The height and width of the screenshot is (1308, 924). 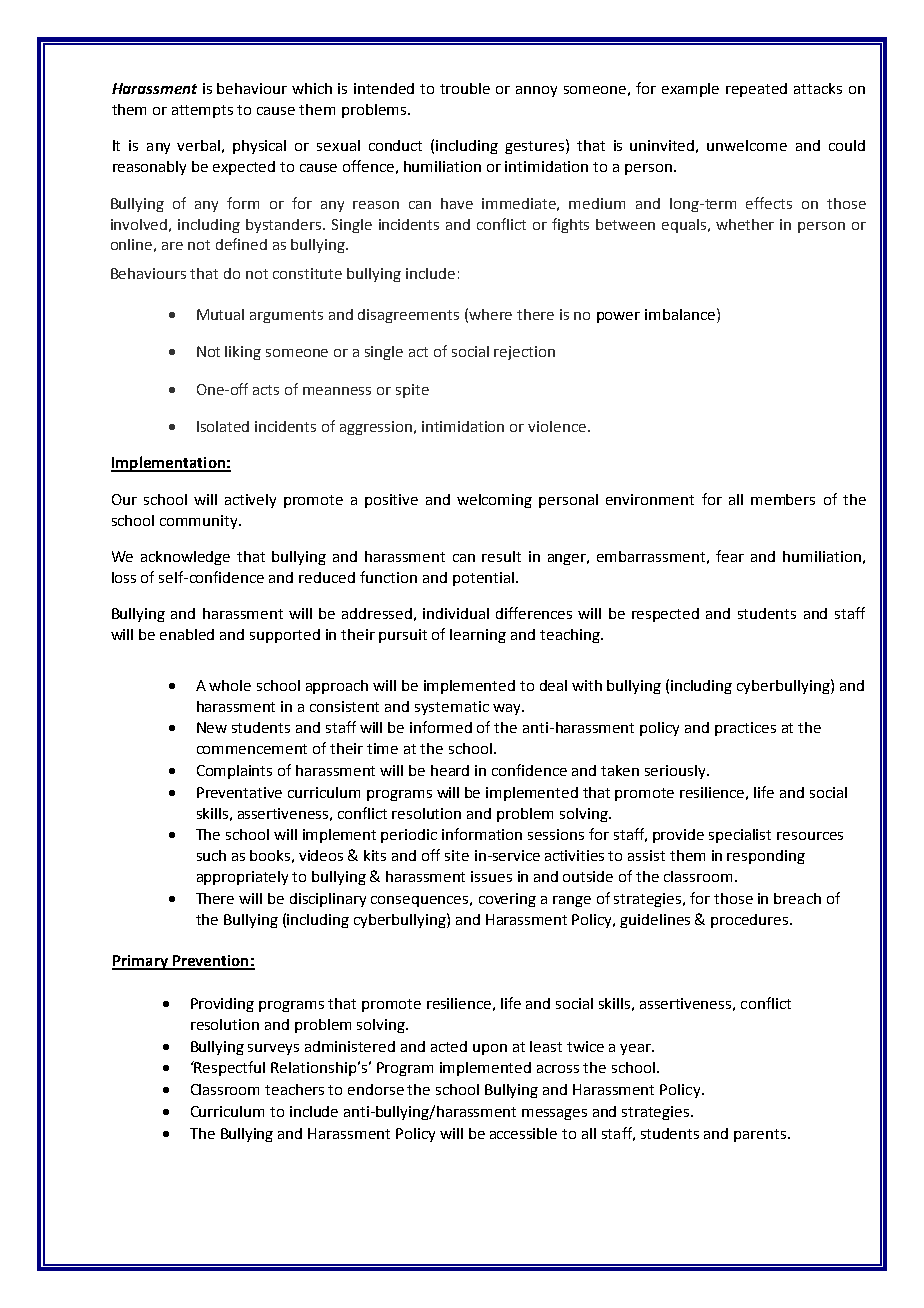 I want to click on practices, so click(x=745, y=729).
